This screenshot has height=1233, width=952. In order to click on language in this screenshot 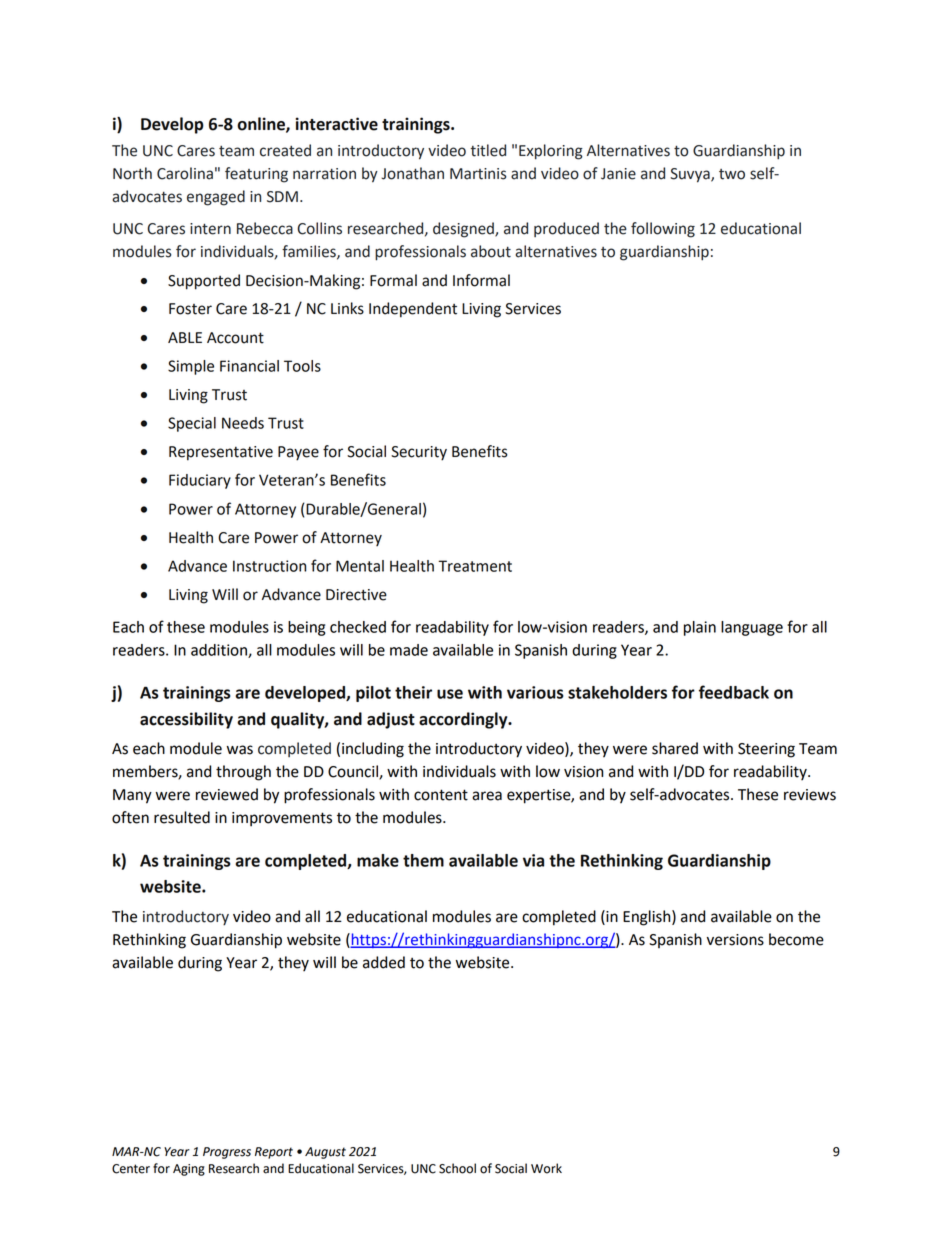, I will do `click(752, 628)`.
